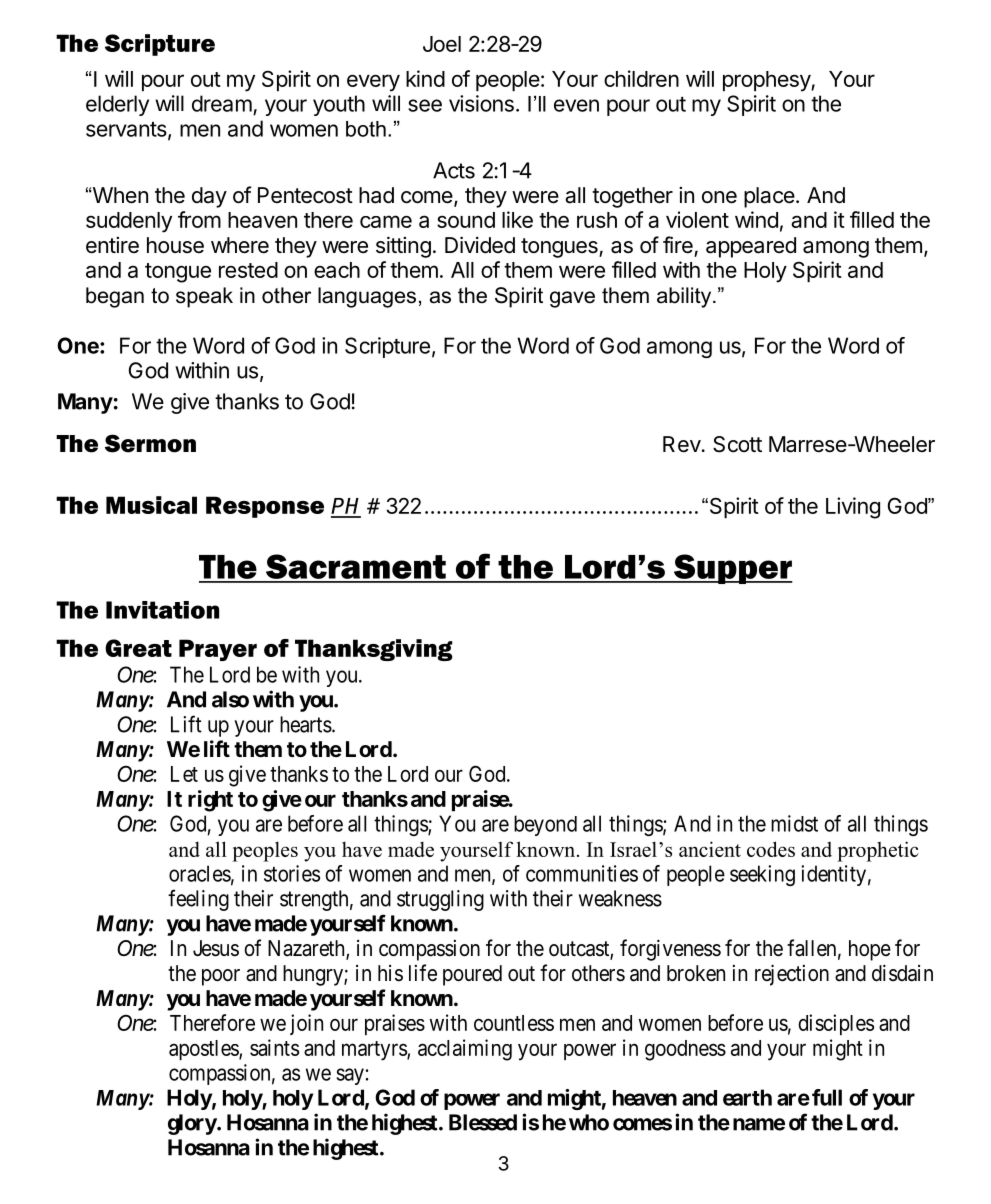 This screenshot has width=991, height=1204. Describe the element at coordinates (853, 508) in the screenshot. I see `Living` at that location.
